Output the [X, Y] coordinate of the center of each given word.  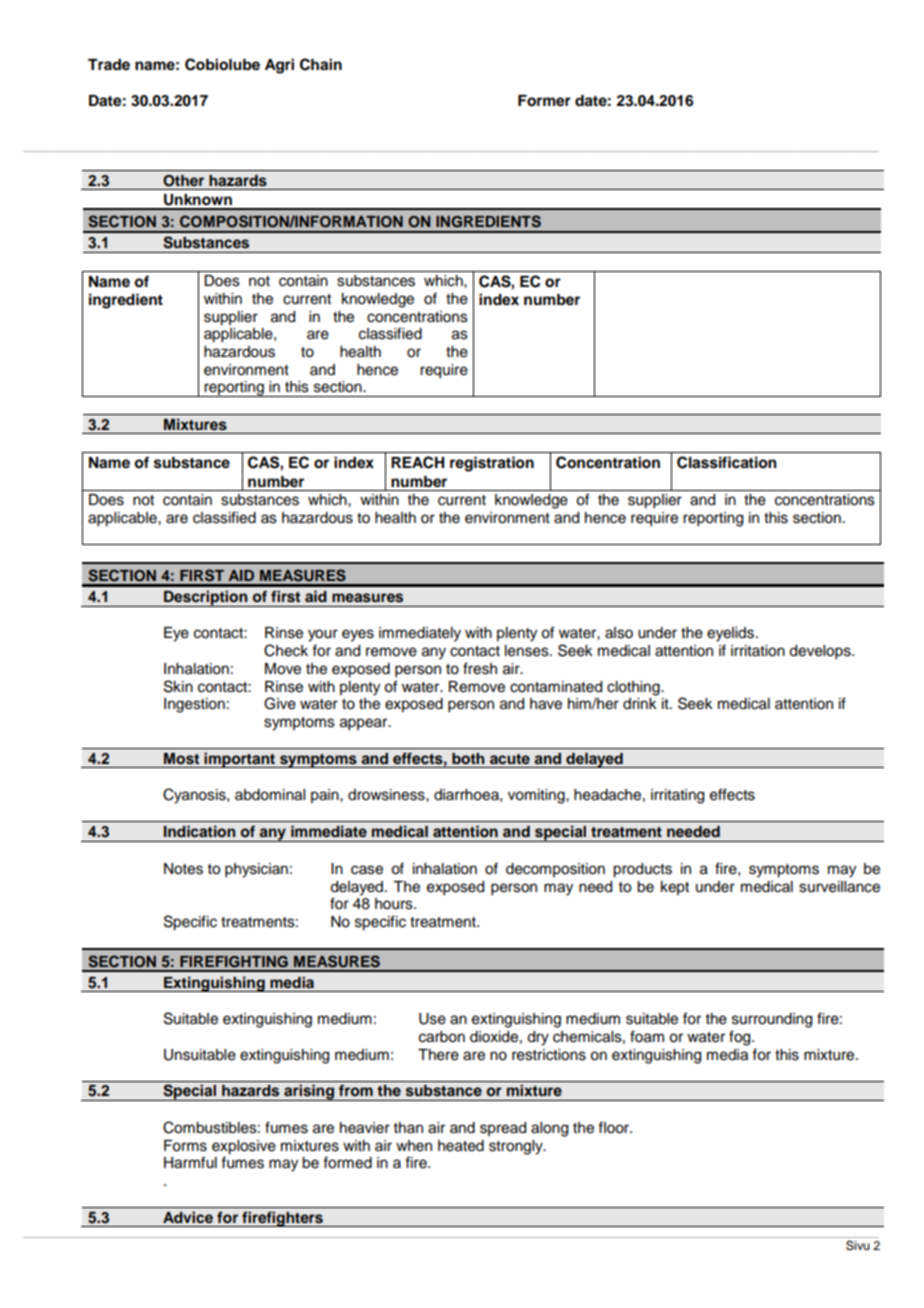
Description [206, 598]
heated [461, 1146]
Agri [279, 66]
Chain [321, 64]
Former [544, 101]
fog [741, 1038]
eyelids [732, 634]
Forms [185, 1146]
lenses [528, 651]
